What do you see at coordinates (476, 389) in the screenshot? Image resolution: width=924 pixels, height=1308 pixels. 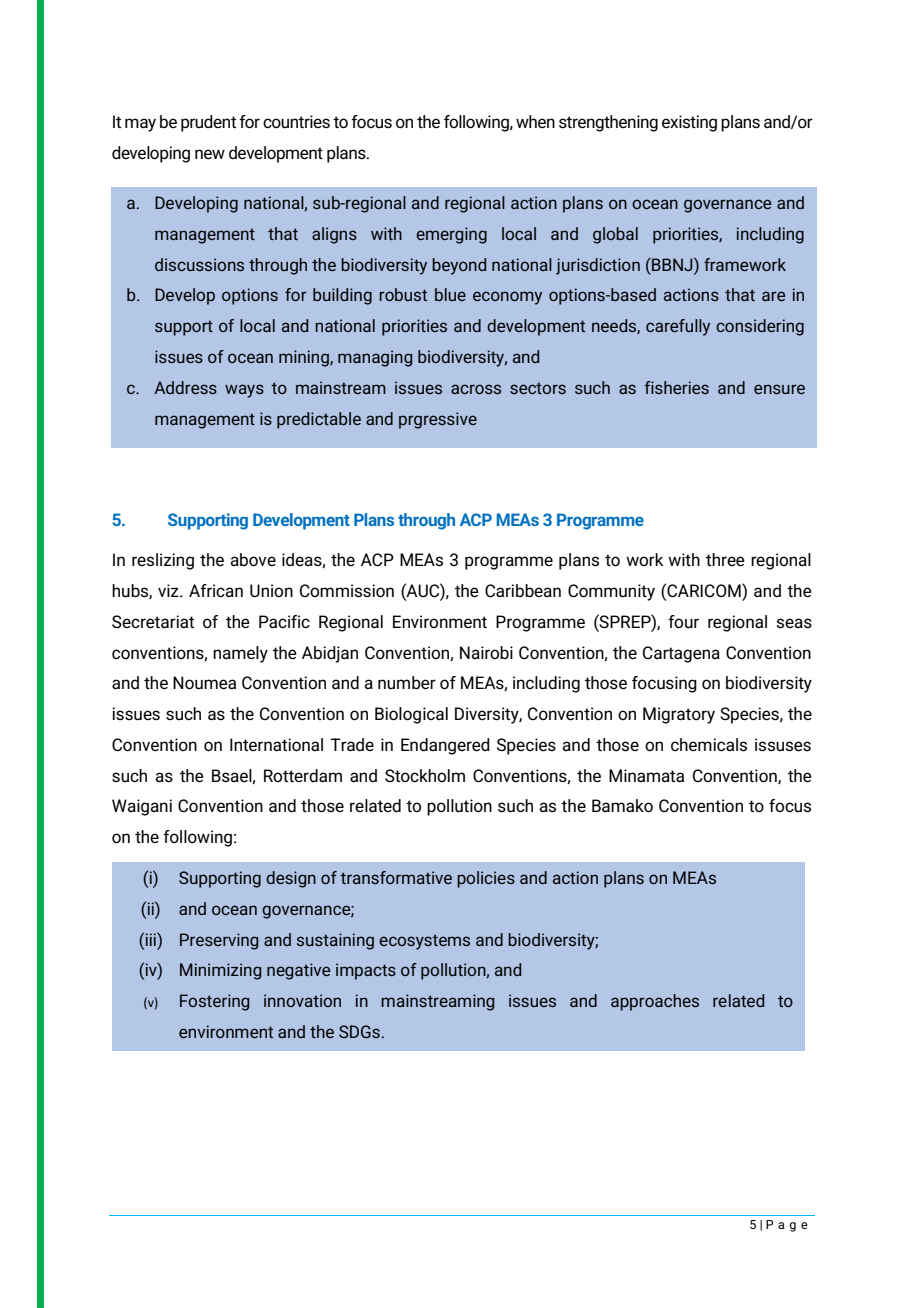 I see `across` at bounding box center [476, 389].
